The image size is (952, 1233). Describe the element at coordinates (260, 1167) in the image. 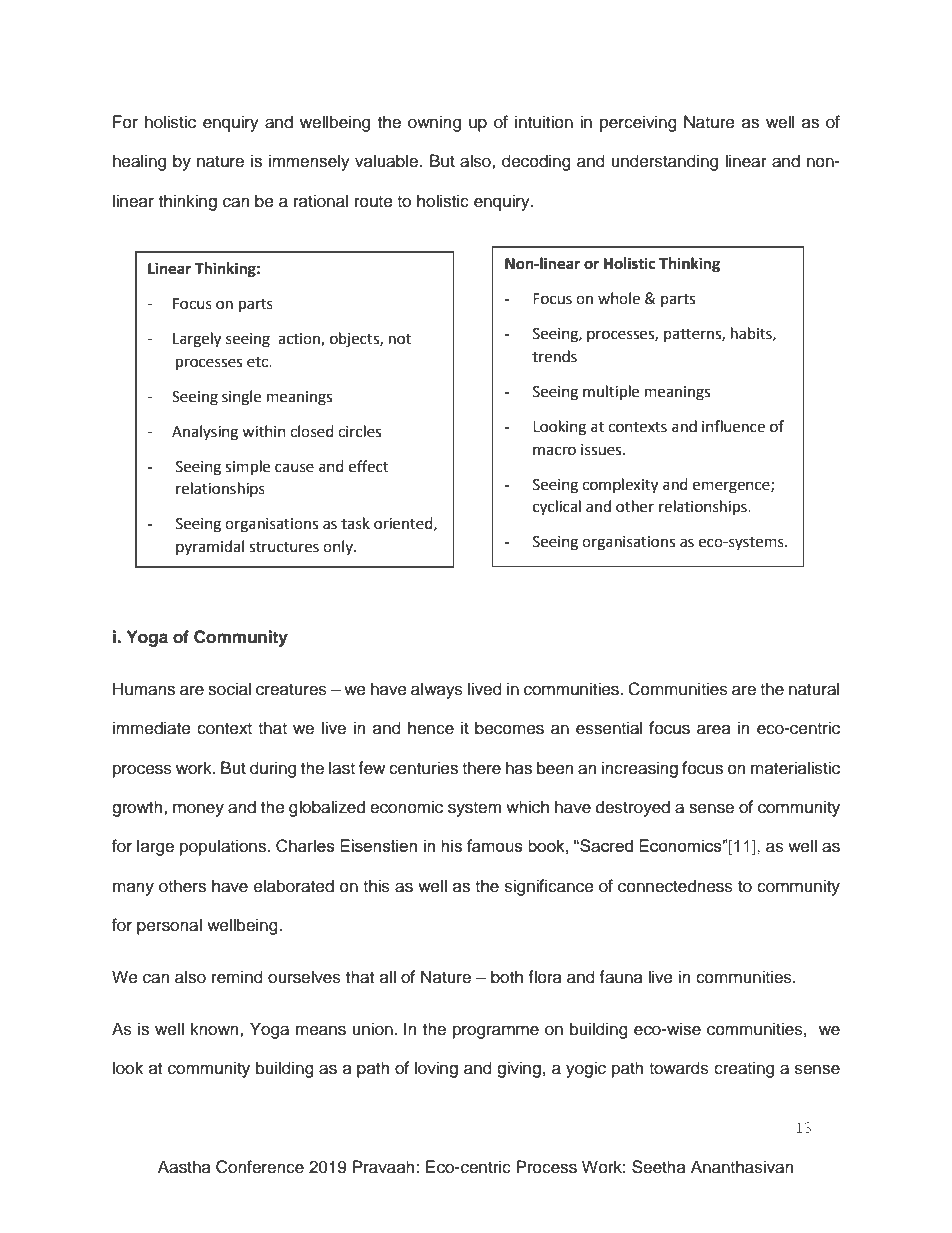

I see `Conference` at that location.
